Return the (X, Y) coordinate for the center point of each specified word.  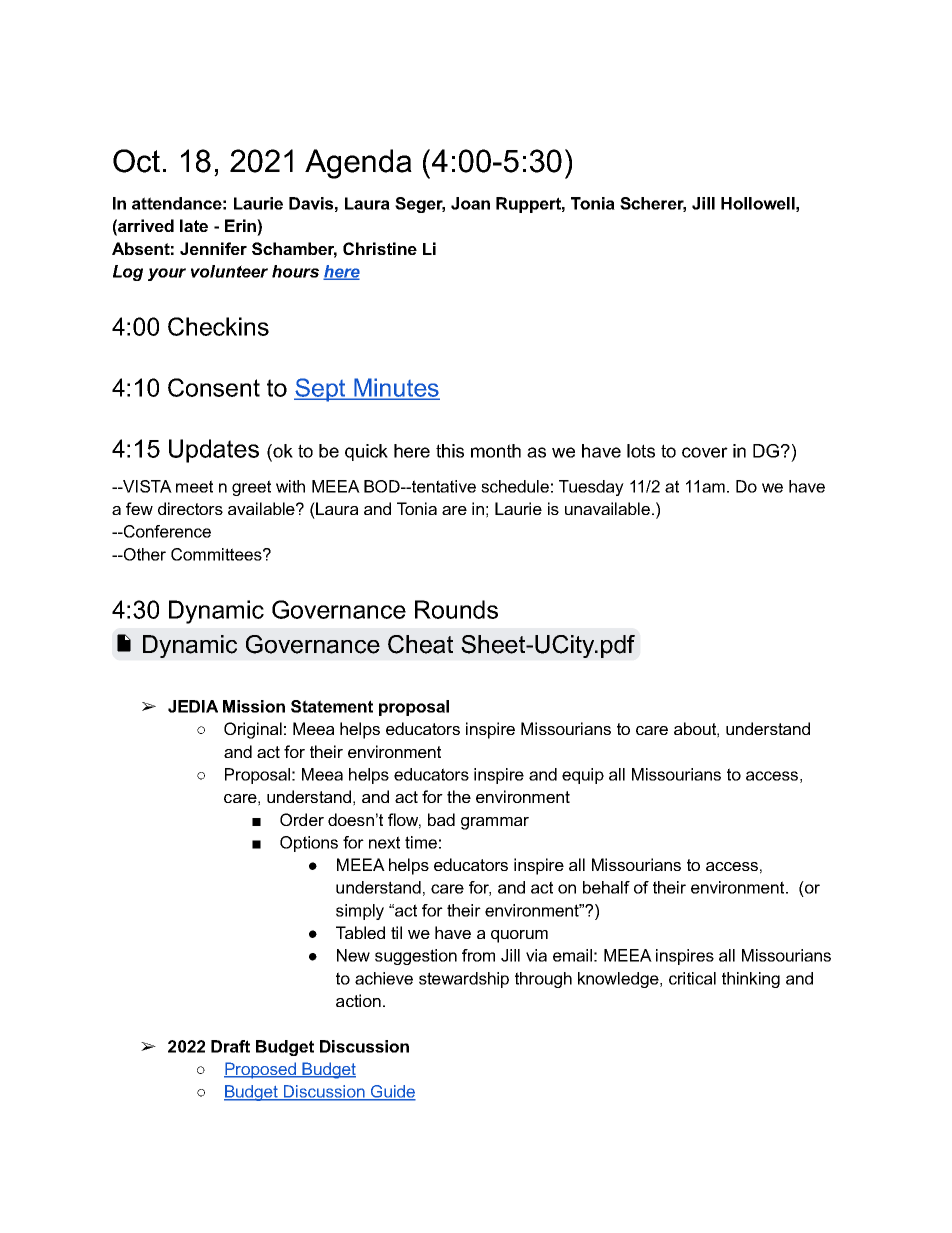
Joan (470, 203)
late (194, 225)
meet (194, 486)
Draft (230, 1046)
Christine (380, 248)
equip (583, 776)
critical (692, 978)
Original (253, 730)
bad (441, 819)
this (450, 451)
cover (705, 452)
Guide (392, 1092)
